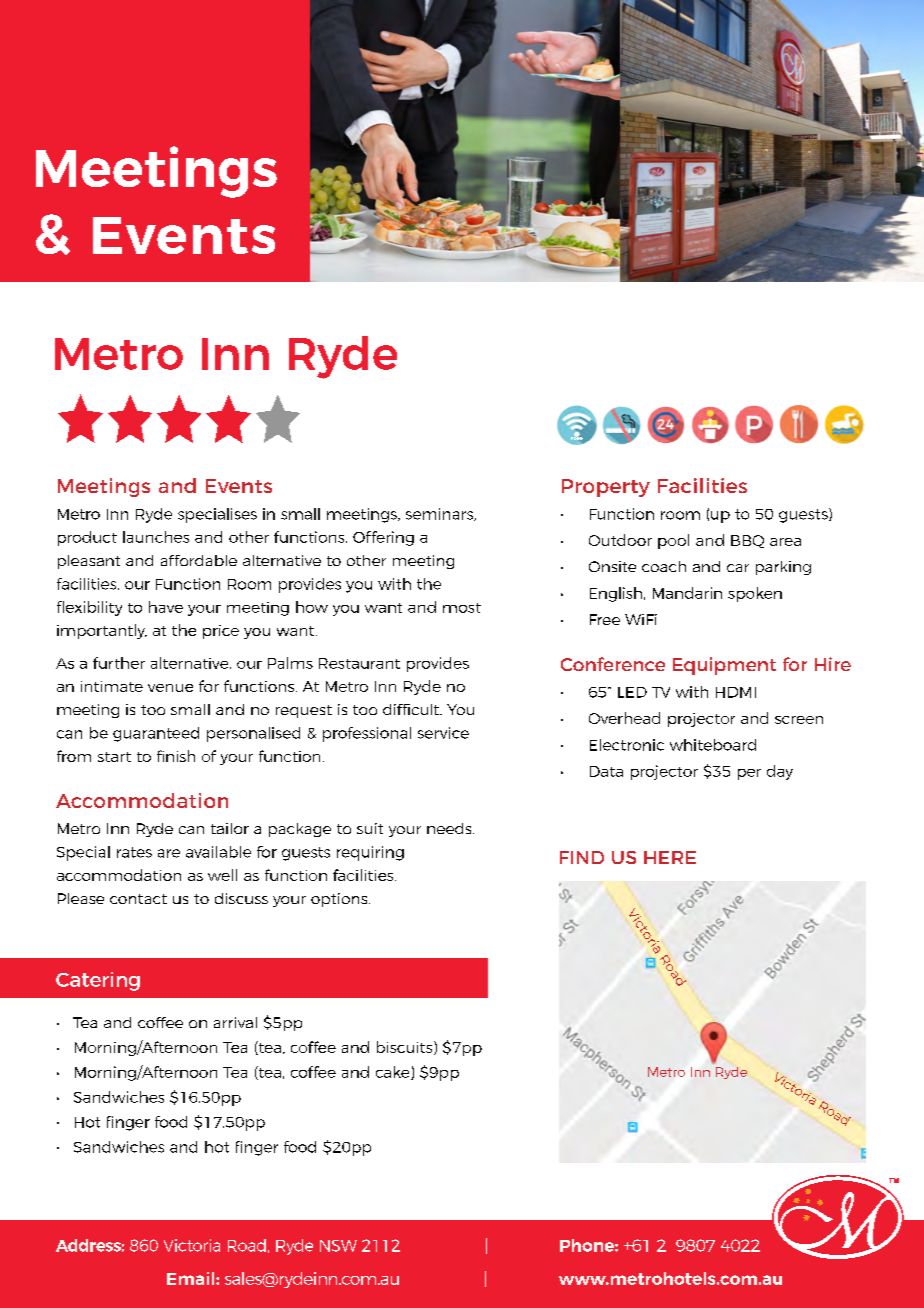 This image has height=1308, width=924. Describe the element at coordinates (713, 745) in the image. I see `whiteboard` at that location.
